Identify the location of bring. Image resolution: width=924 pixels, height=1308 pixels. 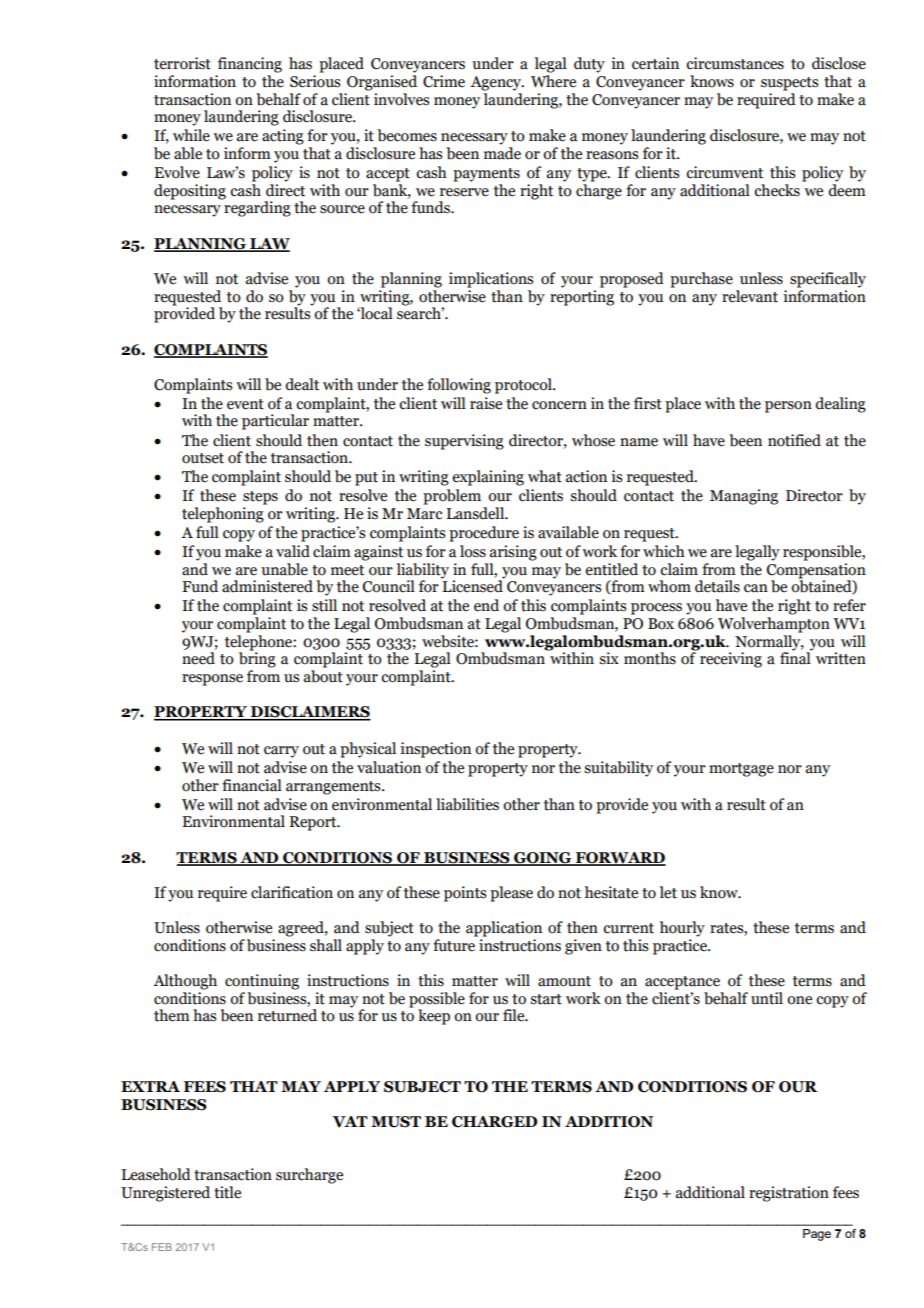
(257, 659).
